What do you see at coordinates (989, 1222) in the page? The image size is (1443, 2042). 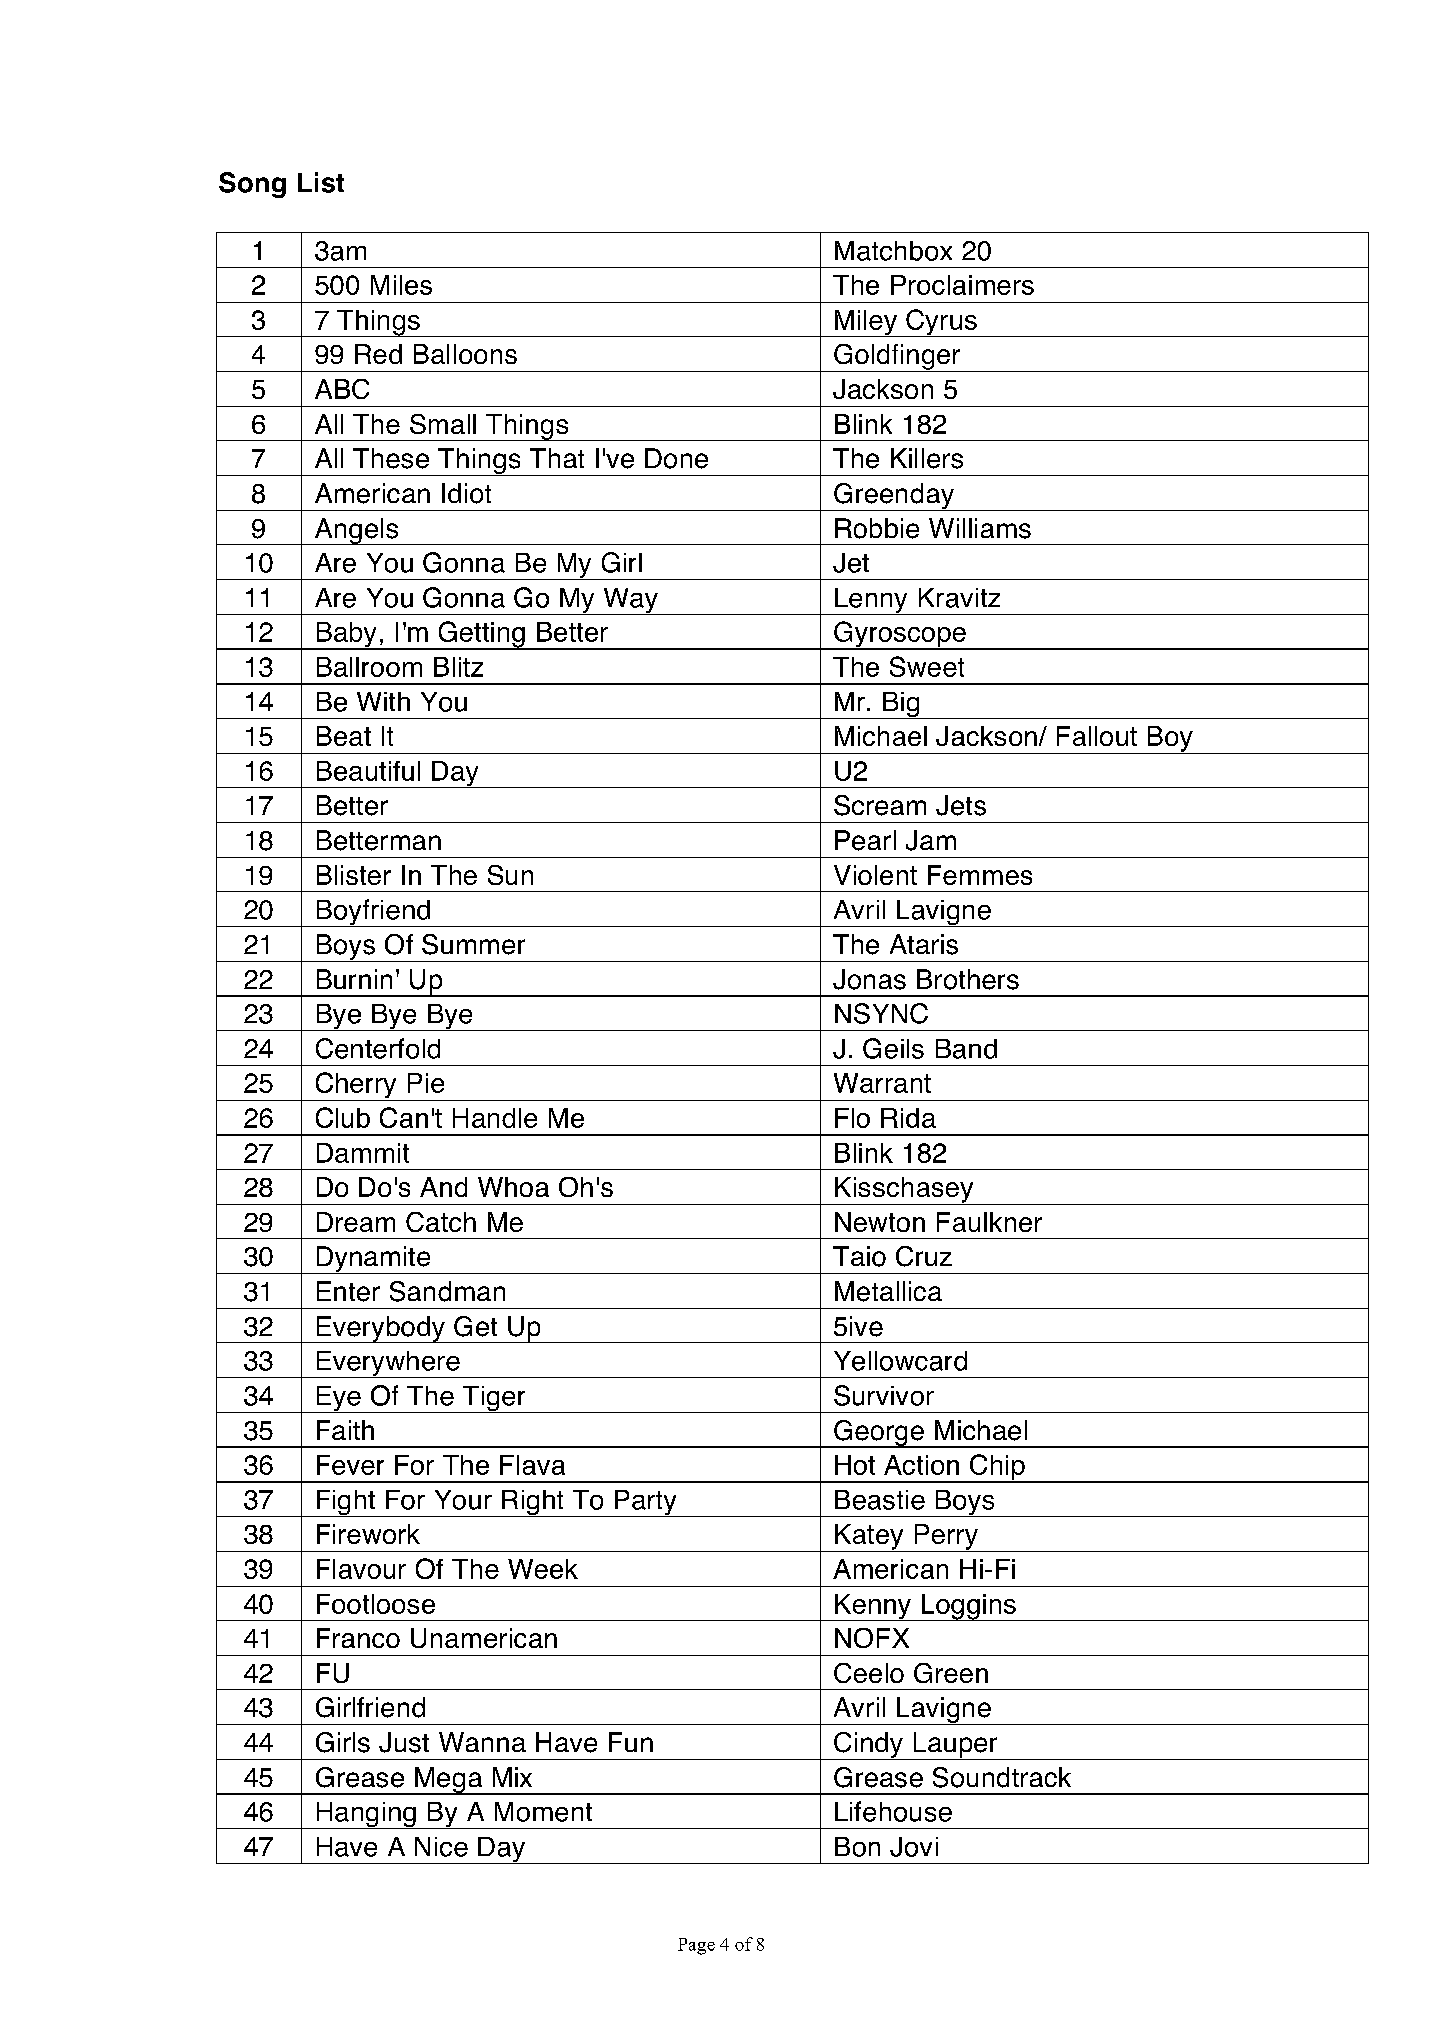 I see `Faulkner` at bounding box center [989, 1222].
